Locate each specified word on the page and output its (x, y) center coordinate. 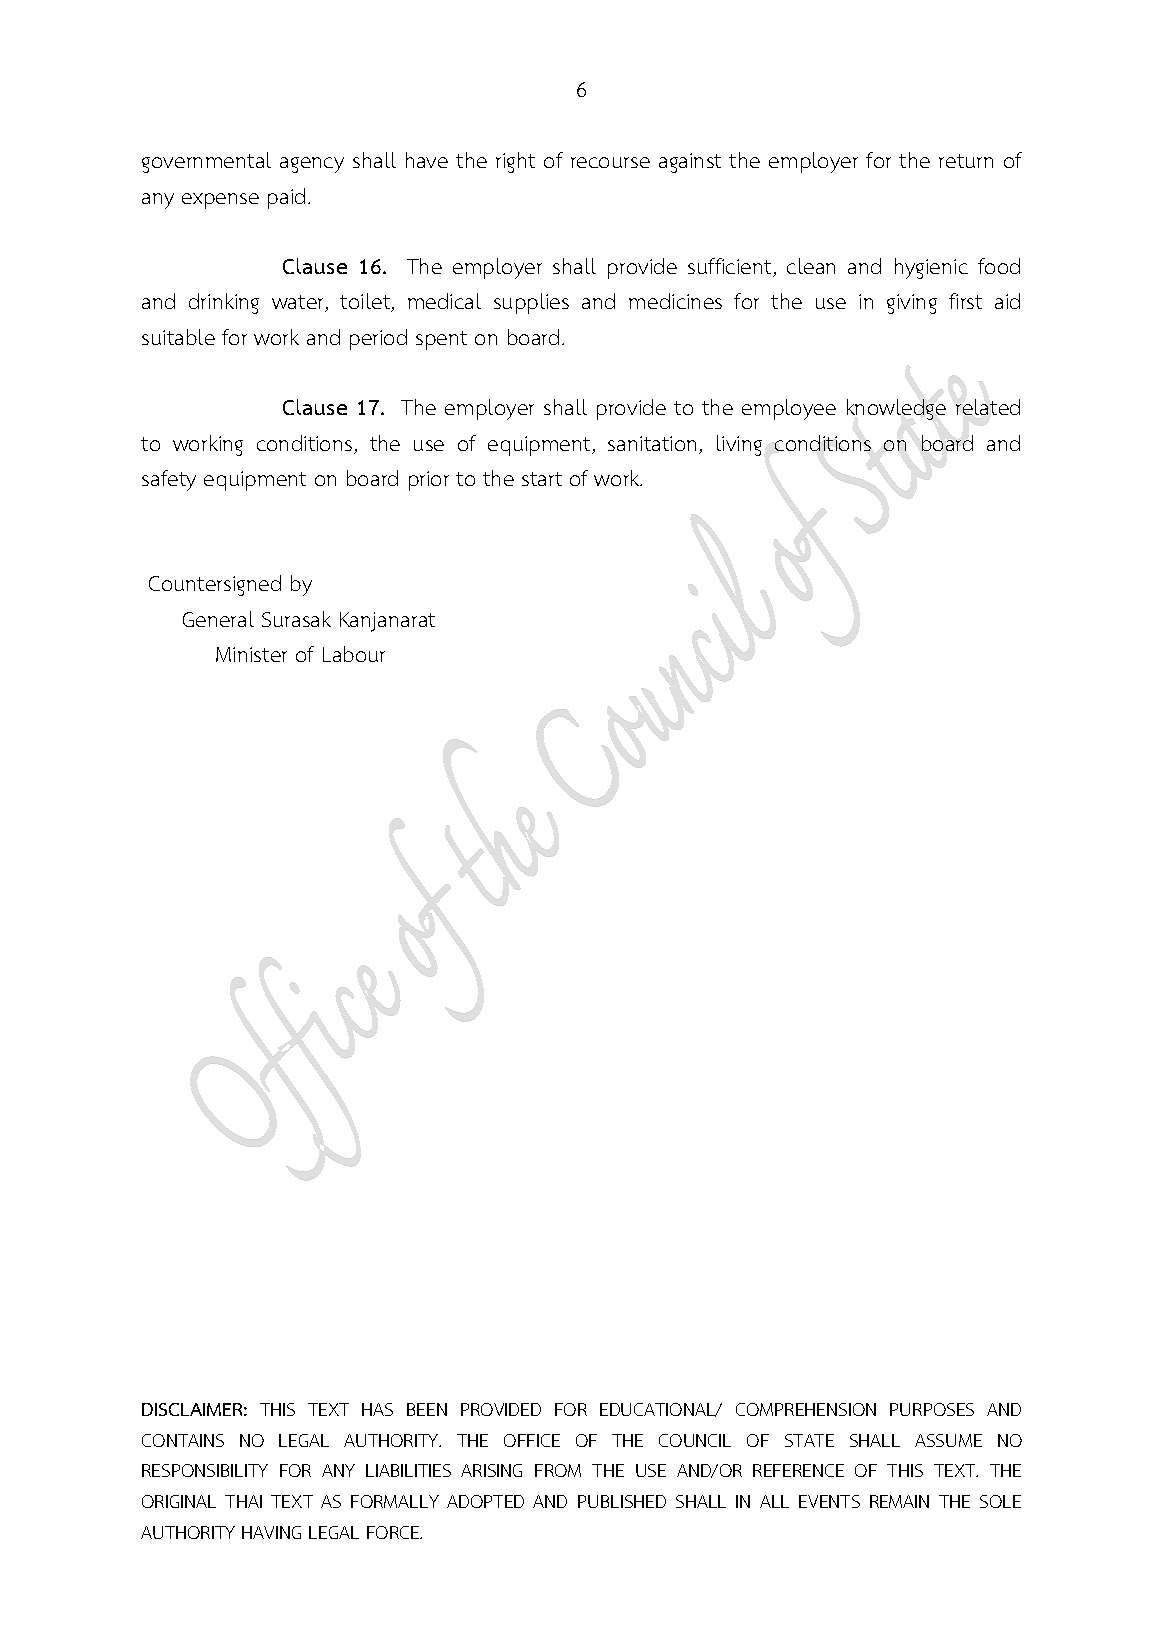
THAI (243, 1501)
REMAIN (899, 1501)
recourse (610, 162)
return (966, 161)
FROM (558, 1470)
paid (286, 198)
